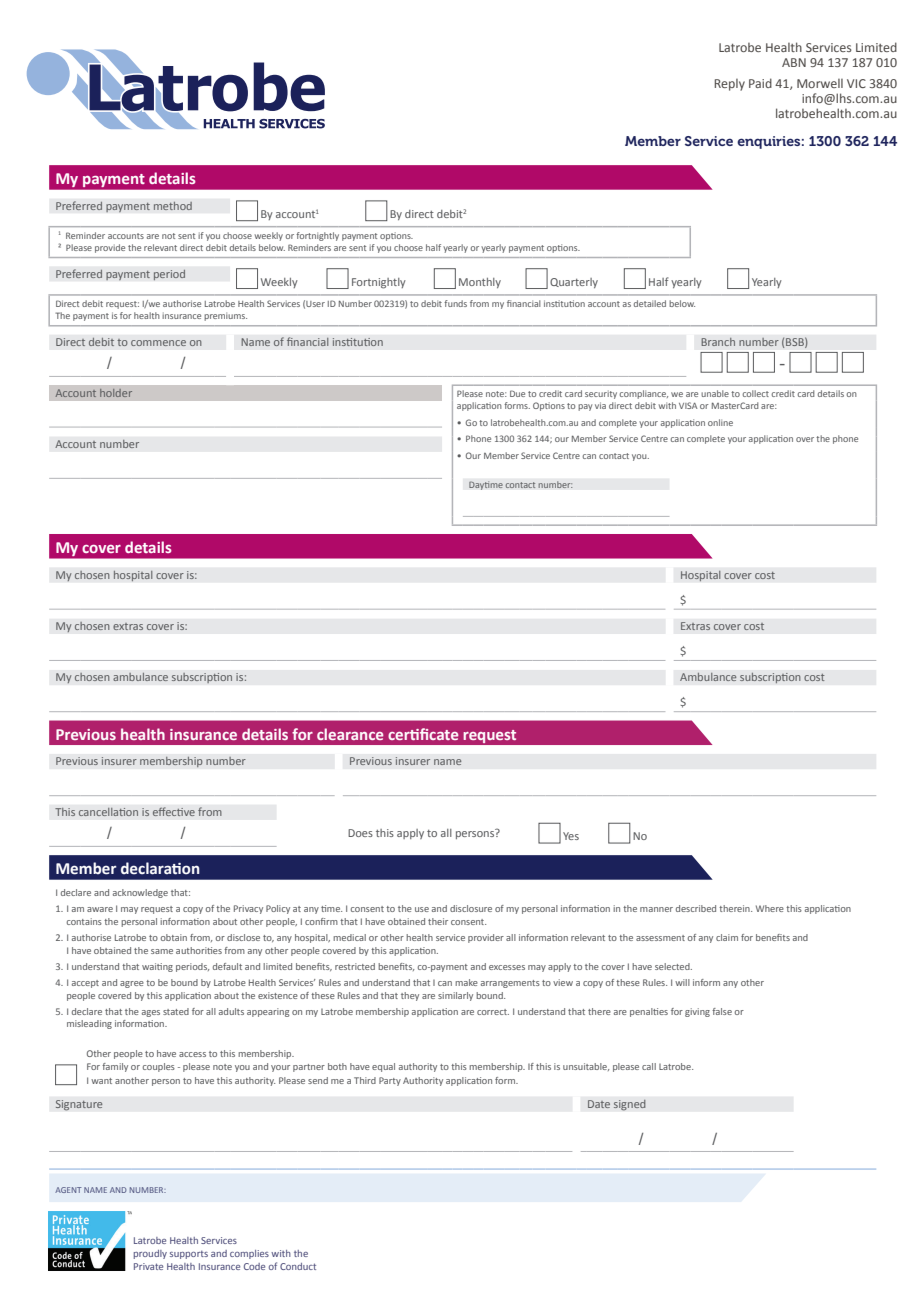  What do you see at coordinates (629, 1105) in the screenshot?
I see `signed` at bounding box center [629, 1105].
